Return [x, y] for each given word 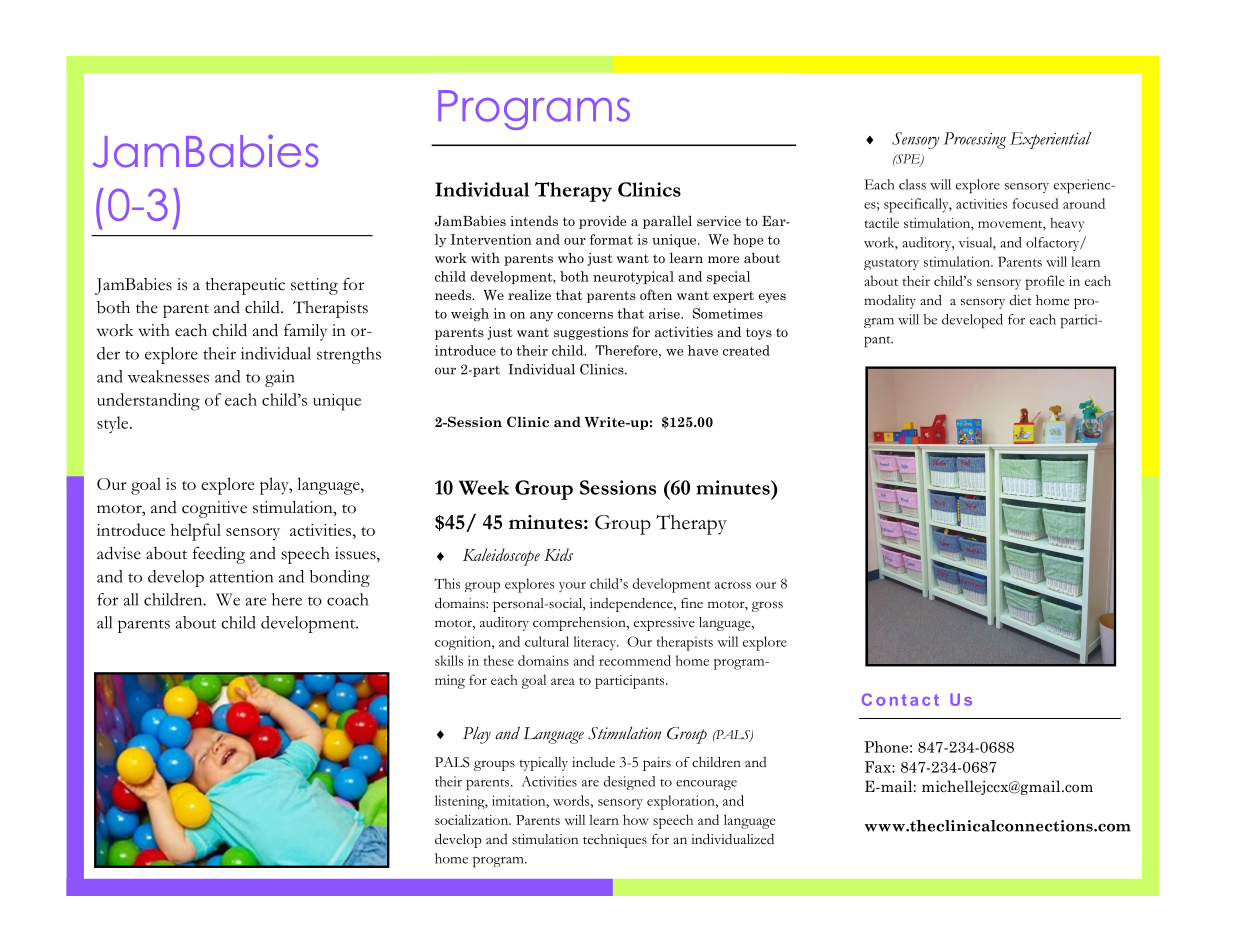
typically [543, 764]
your [572, 587]
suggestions [591, 333]
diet [1020, 300]
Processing [975, 140]
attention [241, 576]
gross [767, 606]
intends [534, 221]
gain [280, 378]
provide [602, 222]
